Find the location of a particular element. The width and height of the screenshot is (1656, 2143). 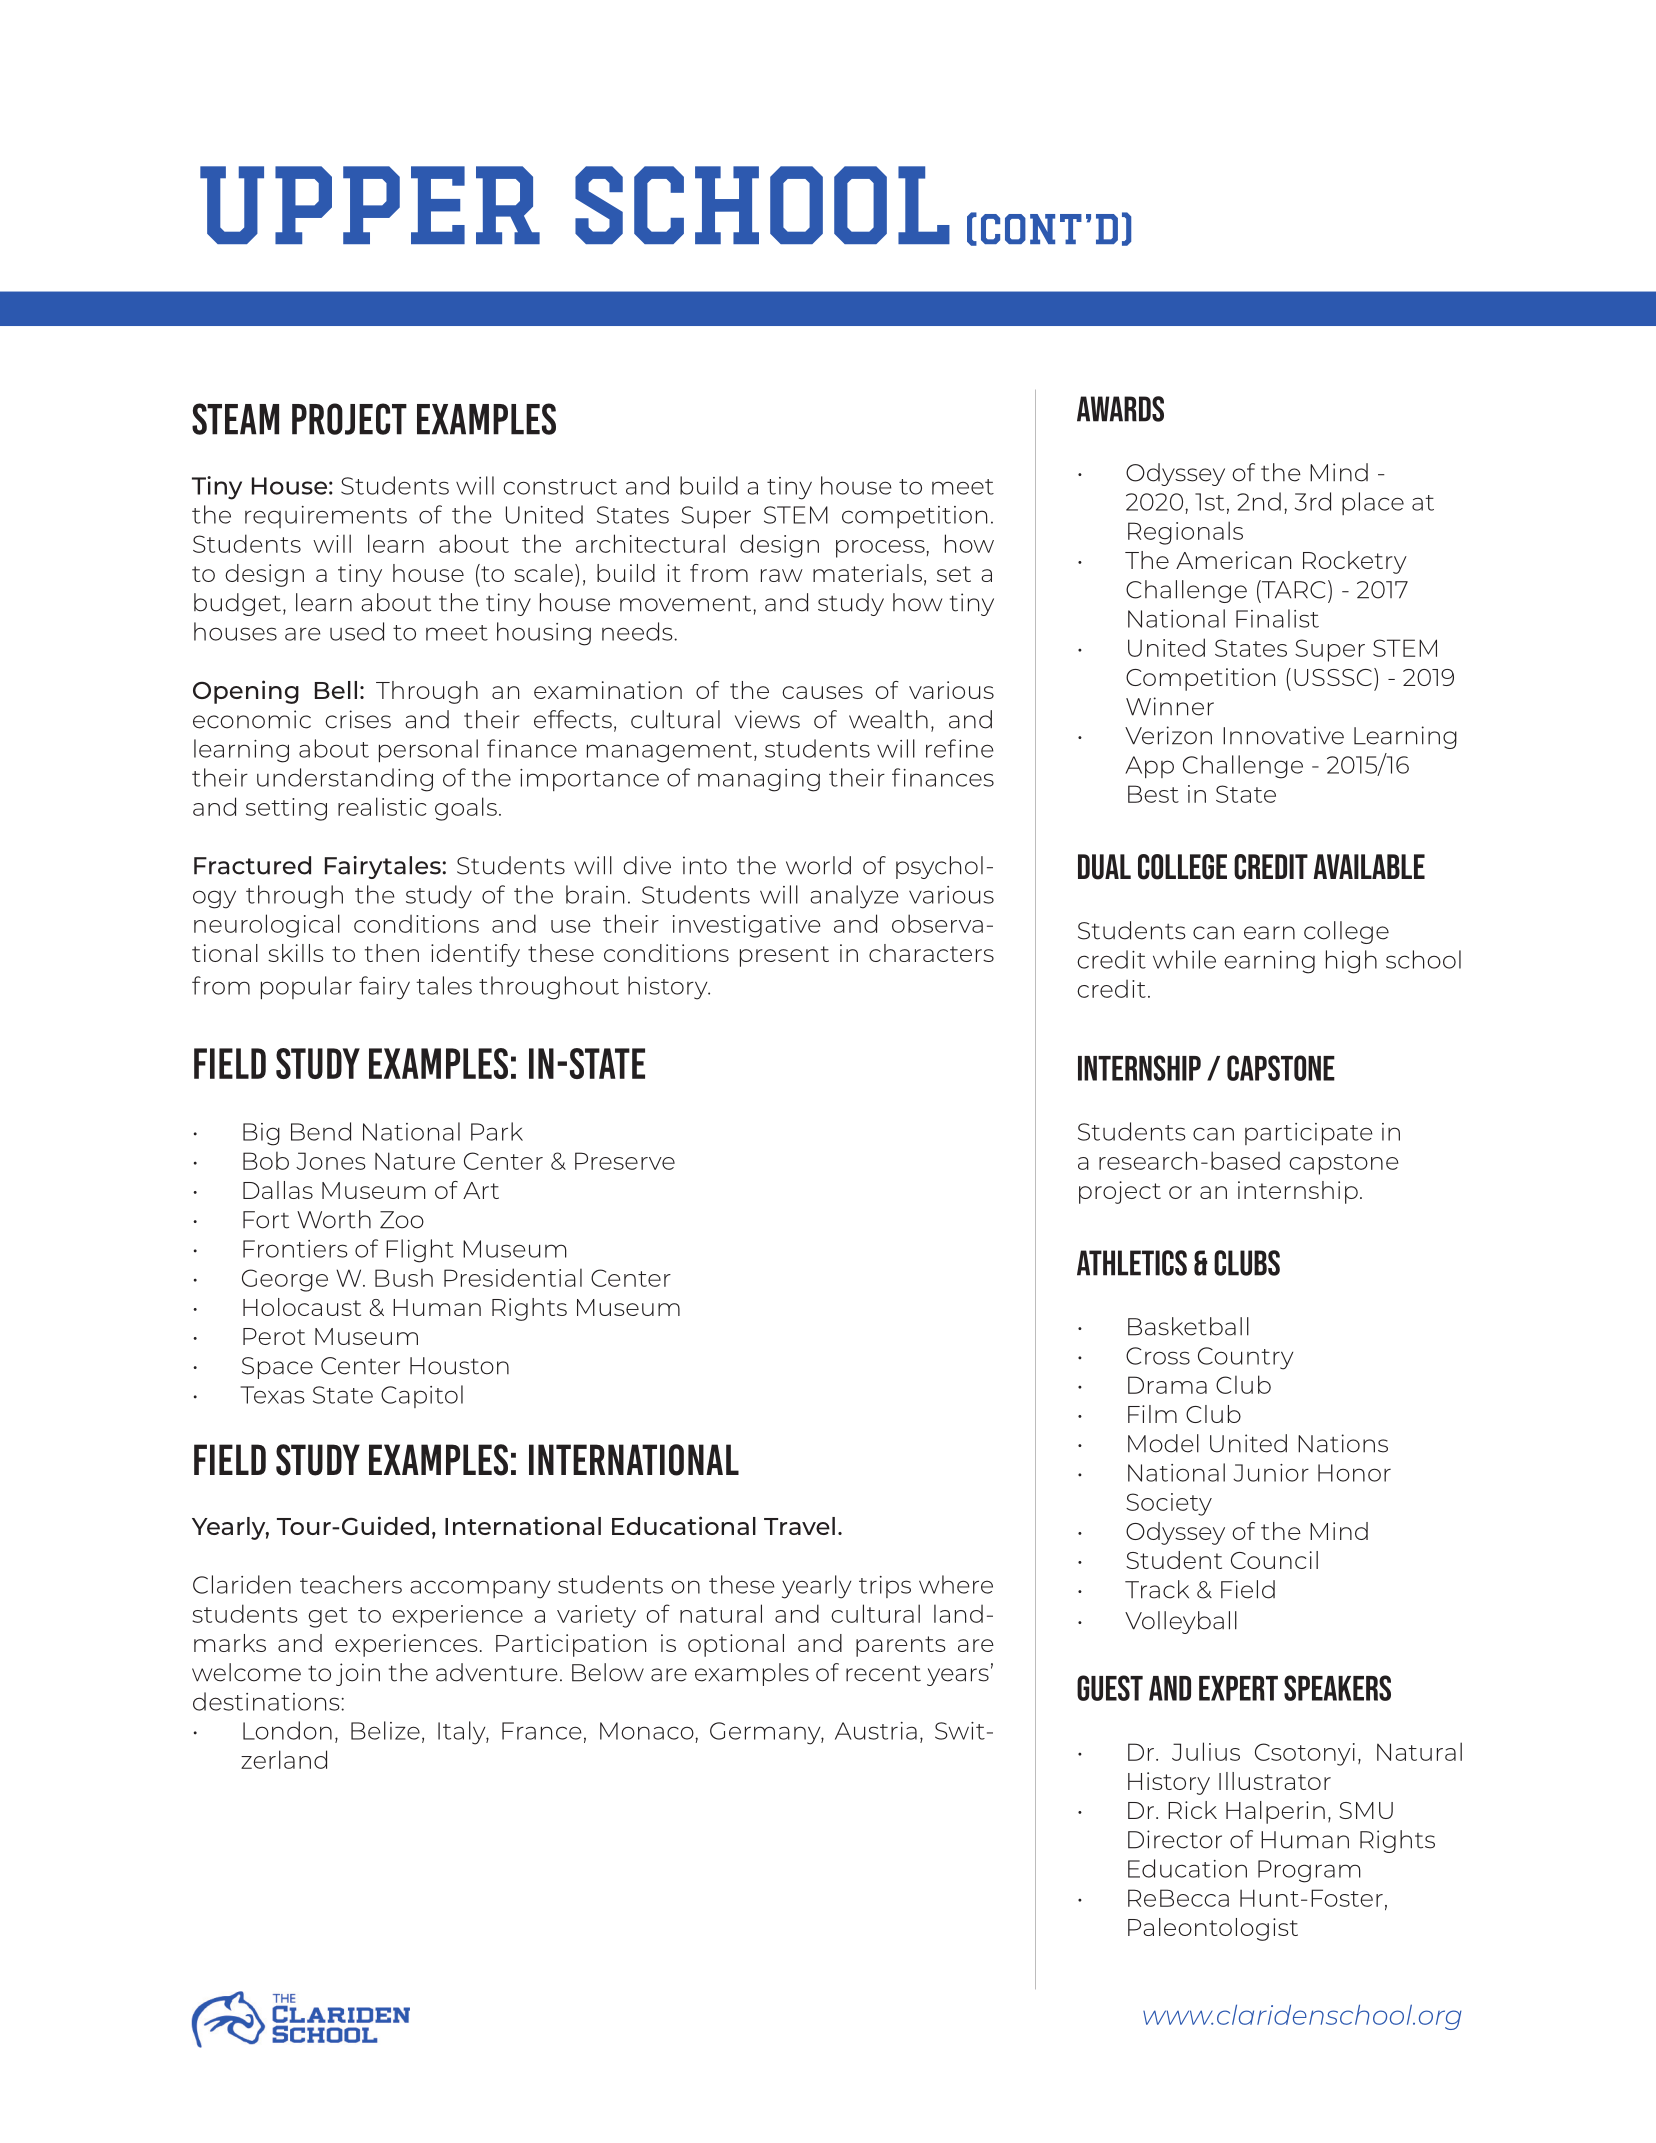

Paleontologist is located at coordinates (1213, 1929).
